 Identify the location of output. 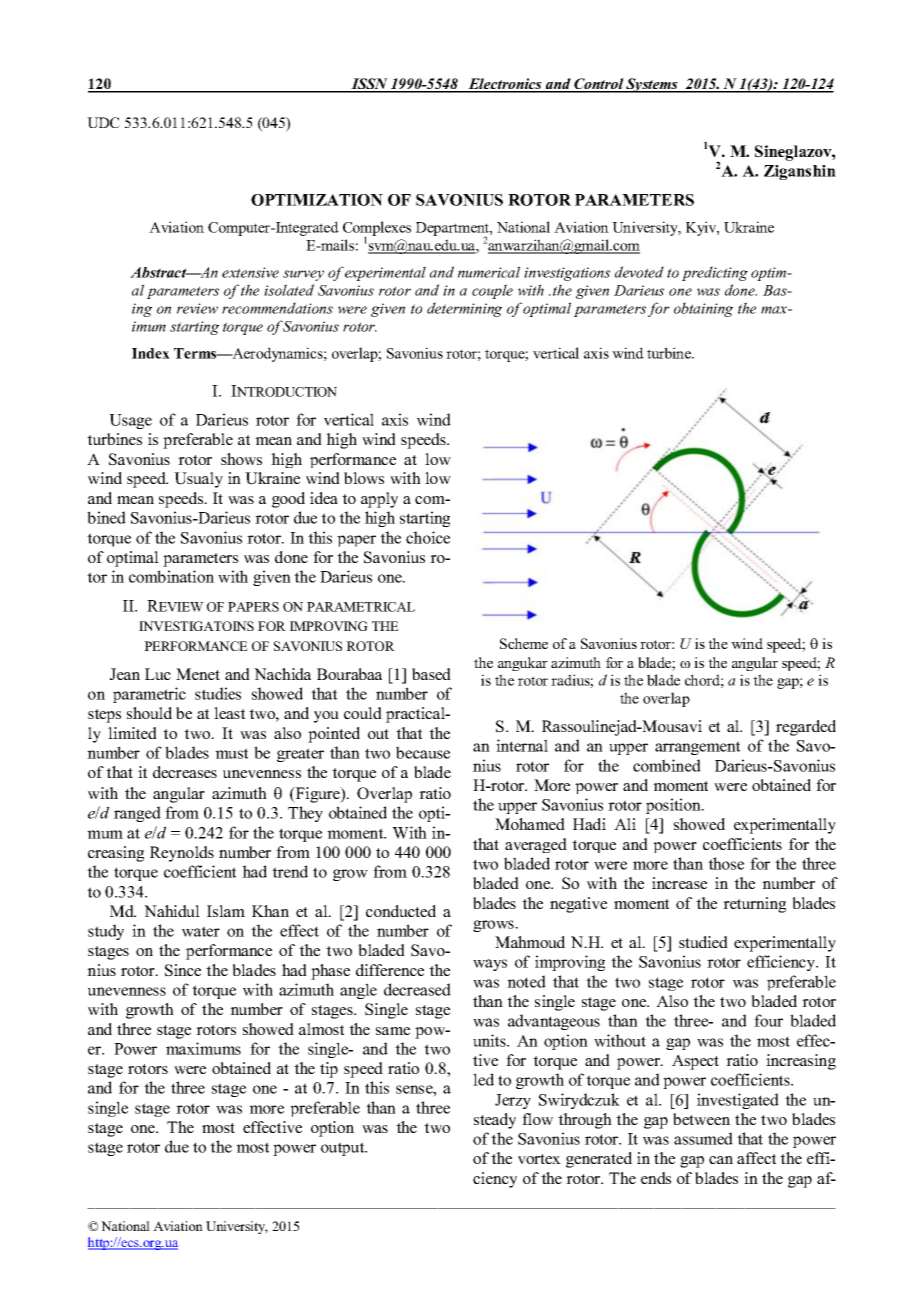
(344, 1149).
